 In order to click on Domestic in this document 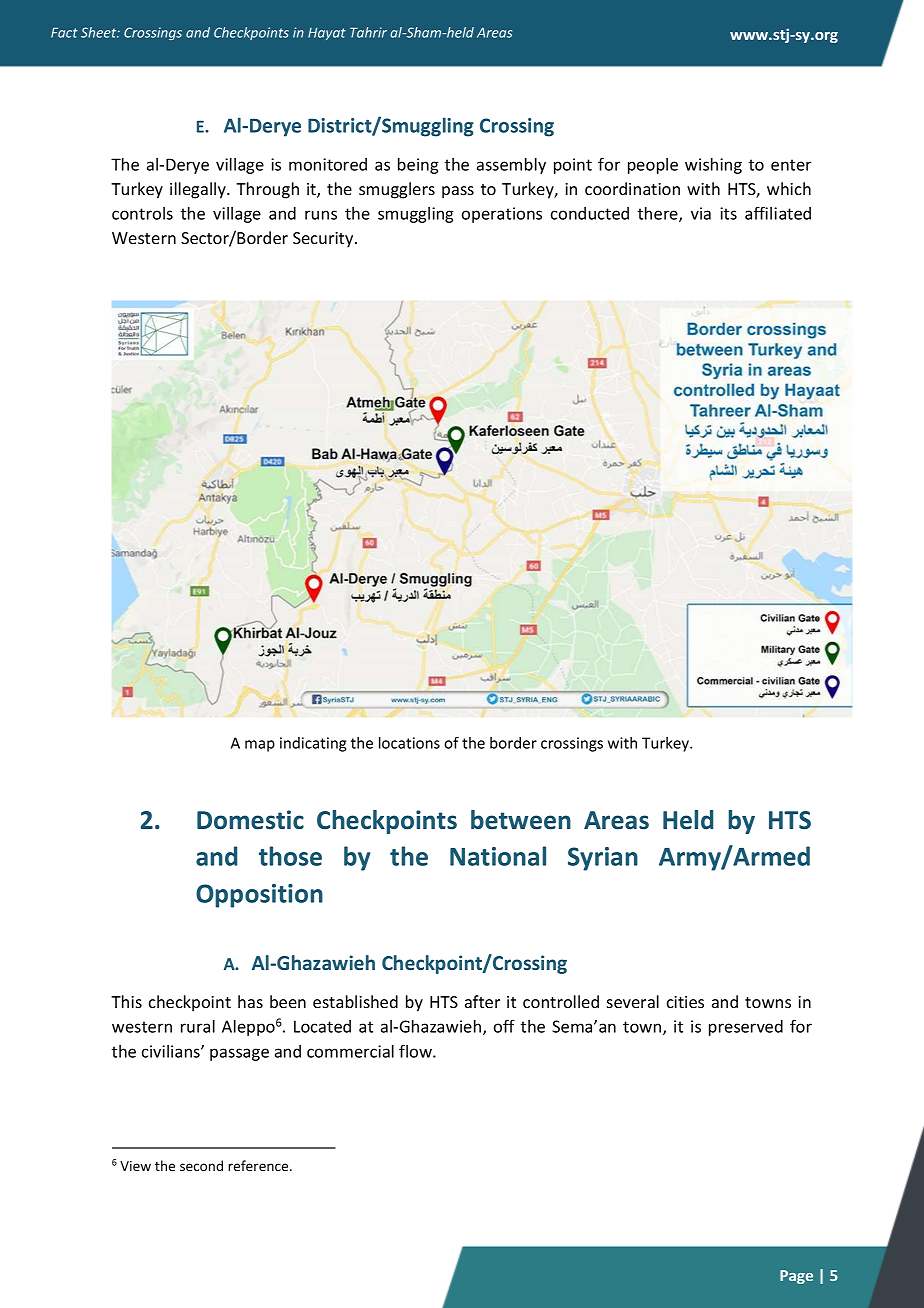, I will do `click(250, 820)`.
